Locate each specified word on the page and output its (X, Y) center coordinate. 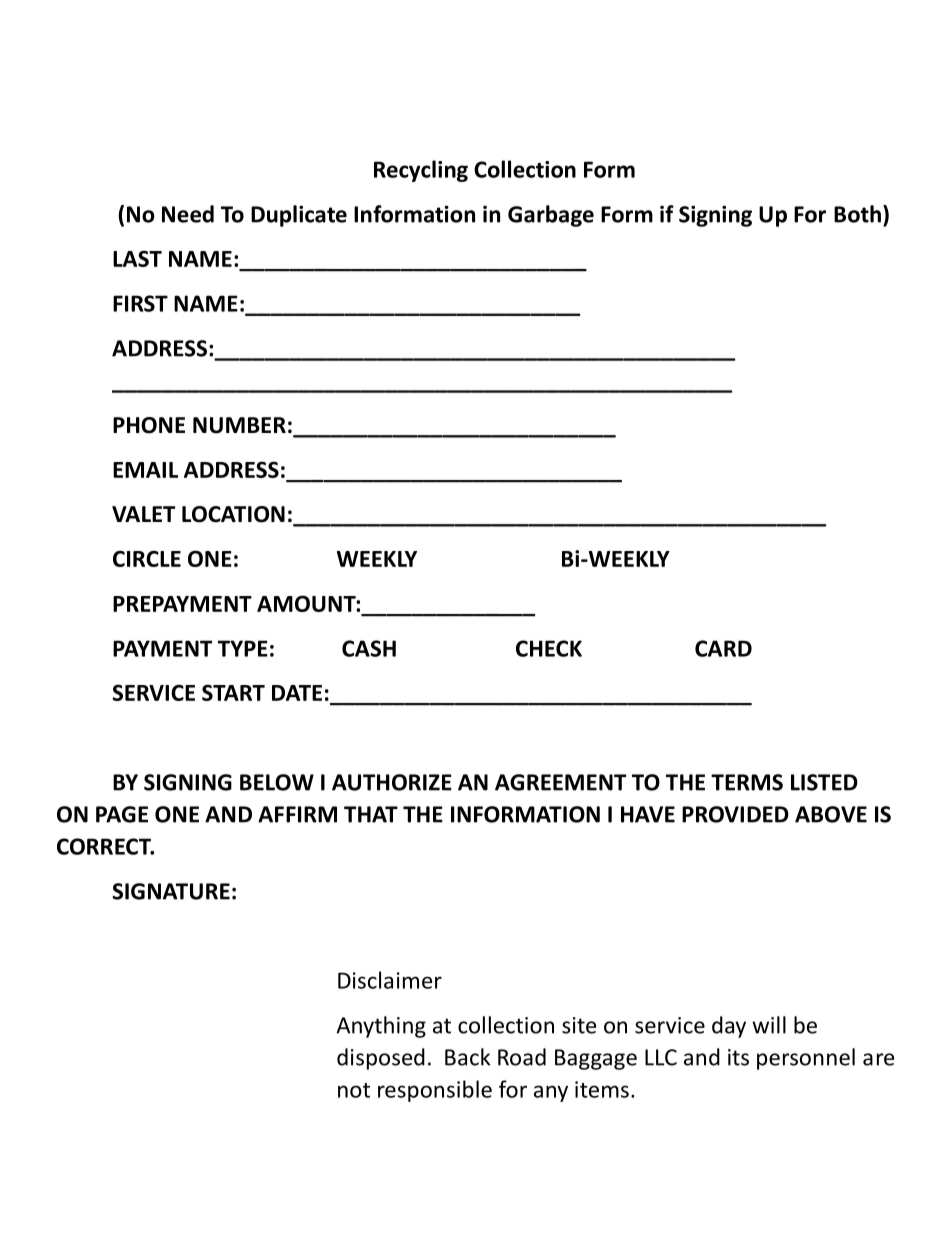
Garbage (551, 216)
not (354, 1090)
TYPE (243, 648)
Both (857, 214)
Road (522, 1057)
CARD (723, 648)
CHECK (549, 648)
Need (188, 214)
